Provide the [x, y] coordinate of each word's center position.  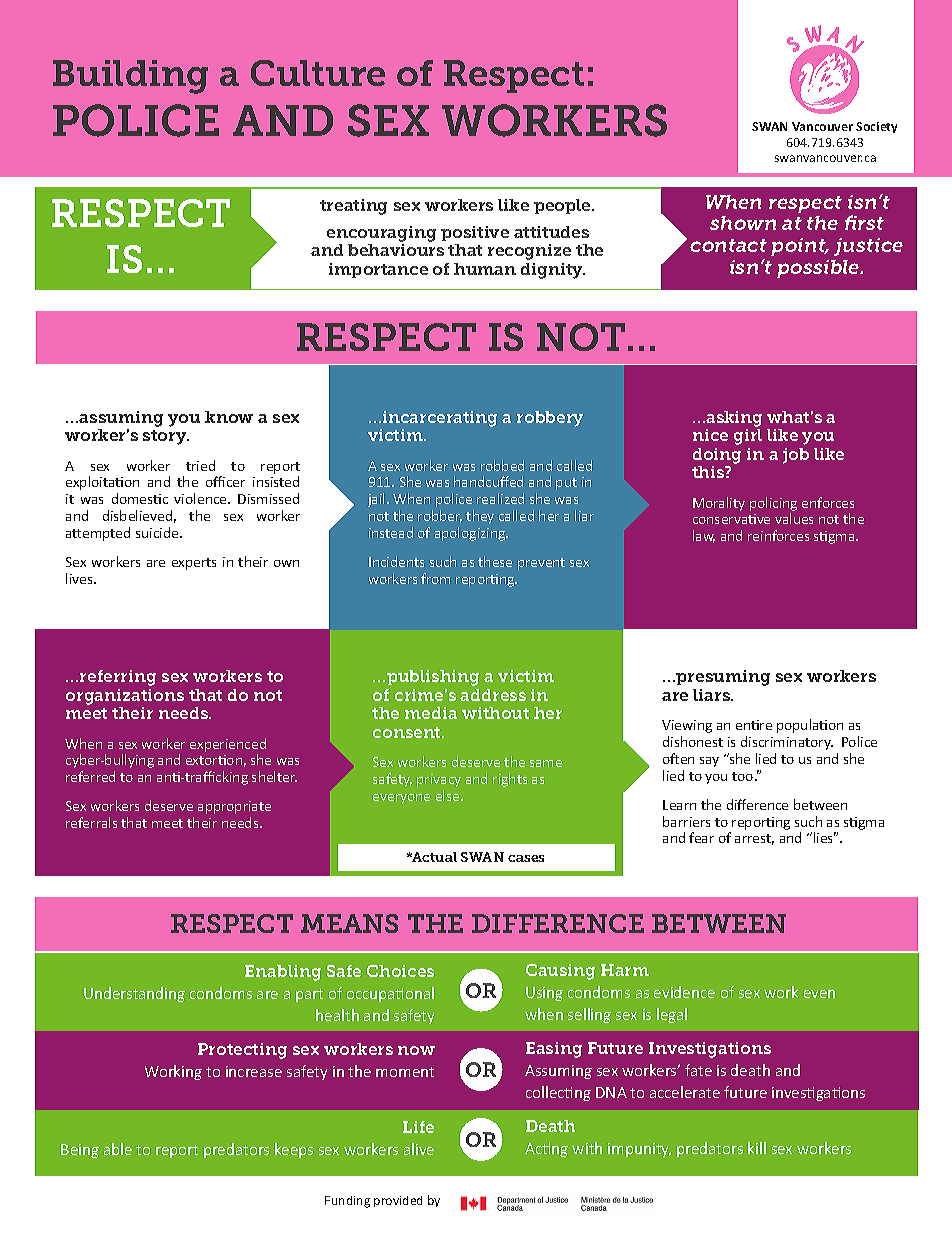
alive [419, 1149]
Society [876, 127]
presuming [723, 678]
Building [130, 77]
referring [118, 678]
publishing [433, 678]
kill [757, 1148]
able [118, 1149]
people [563, 206]
